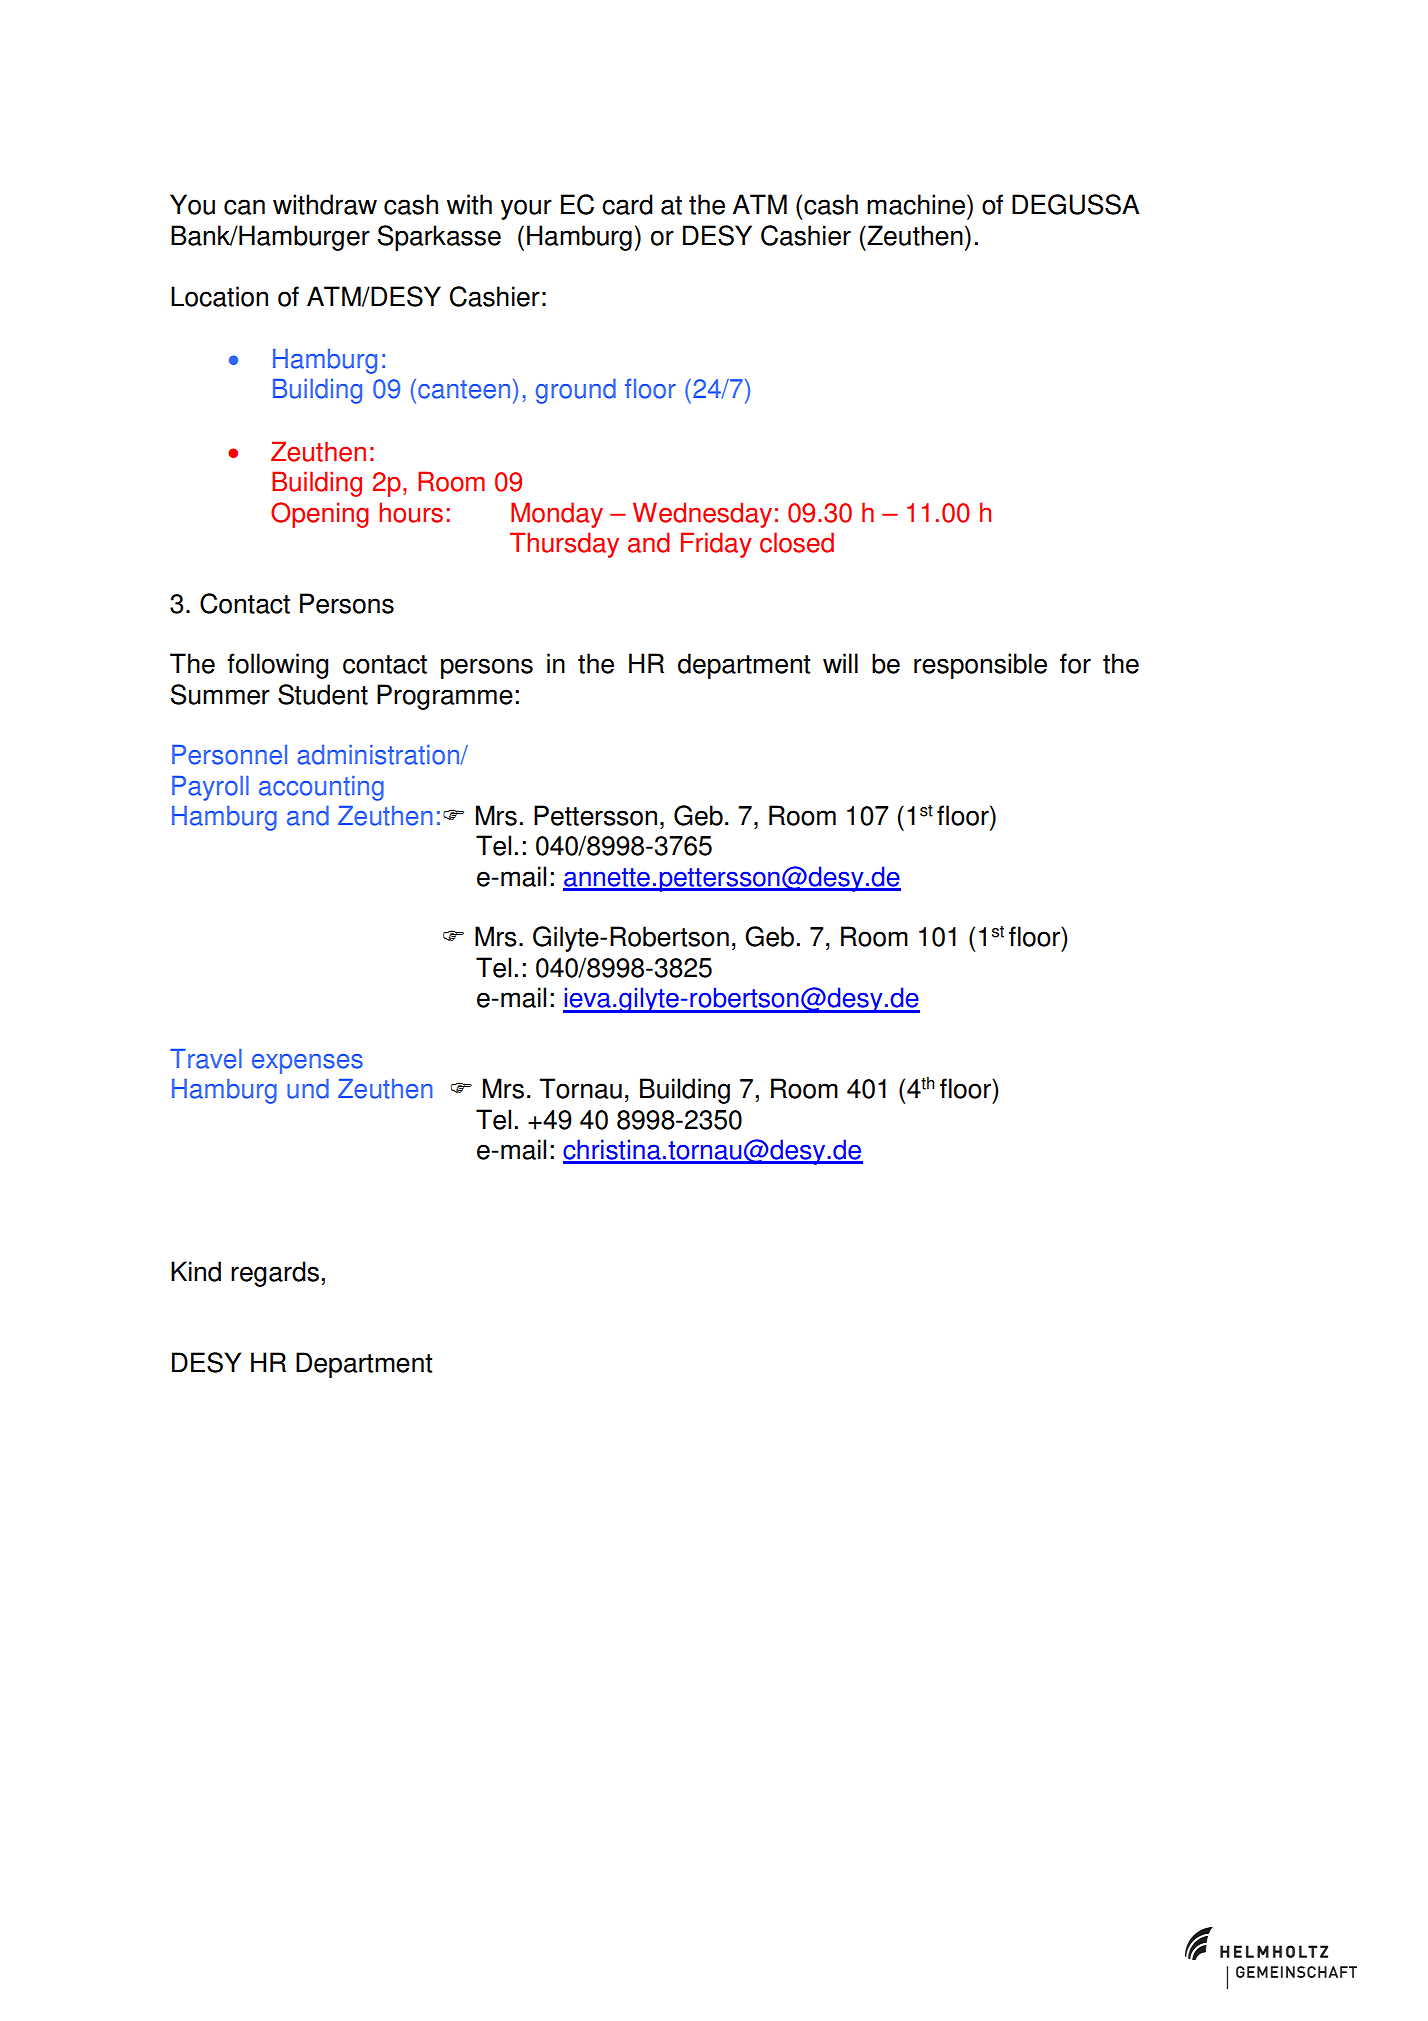 The height and width of the screenshot is (2021, 1428). I want to click on card, so click(627, 204).
